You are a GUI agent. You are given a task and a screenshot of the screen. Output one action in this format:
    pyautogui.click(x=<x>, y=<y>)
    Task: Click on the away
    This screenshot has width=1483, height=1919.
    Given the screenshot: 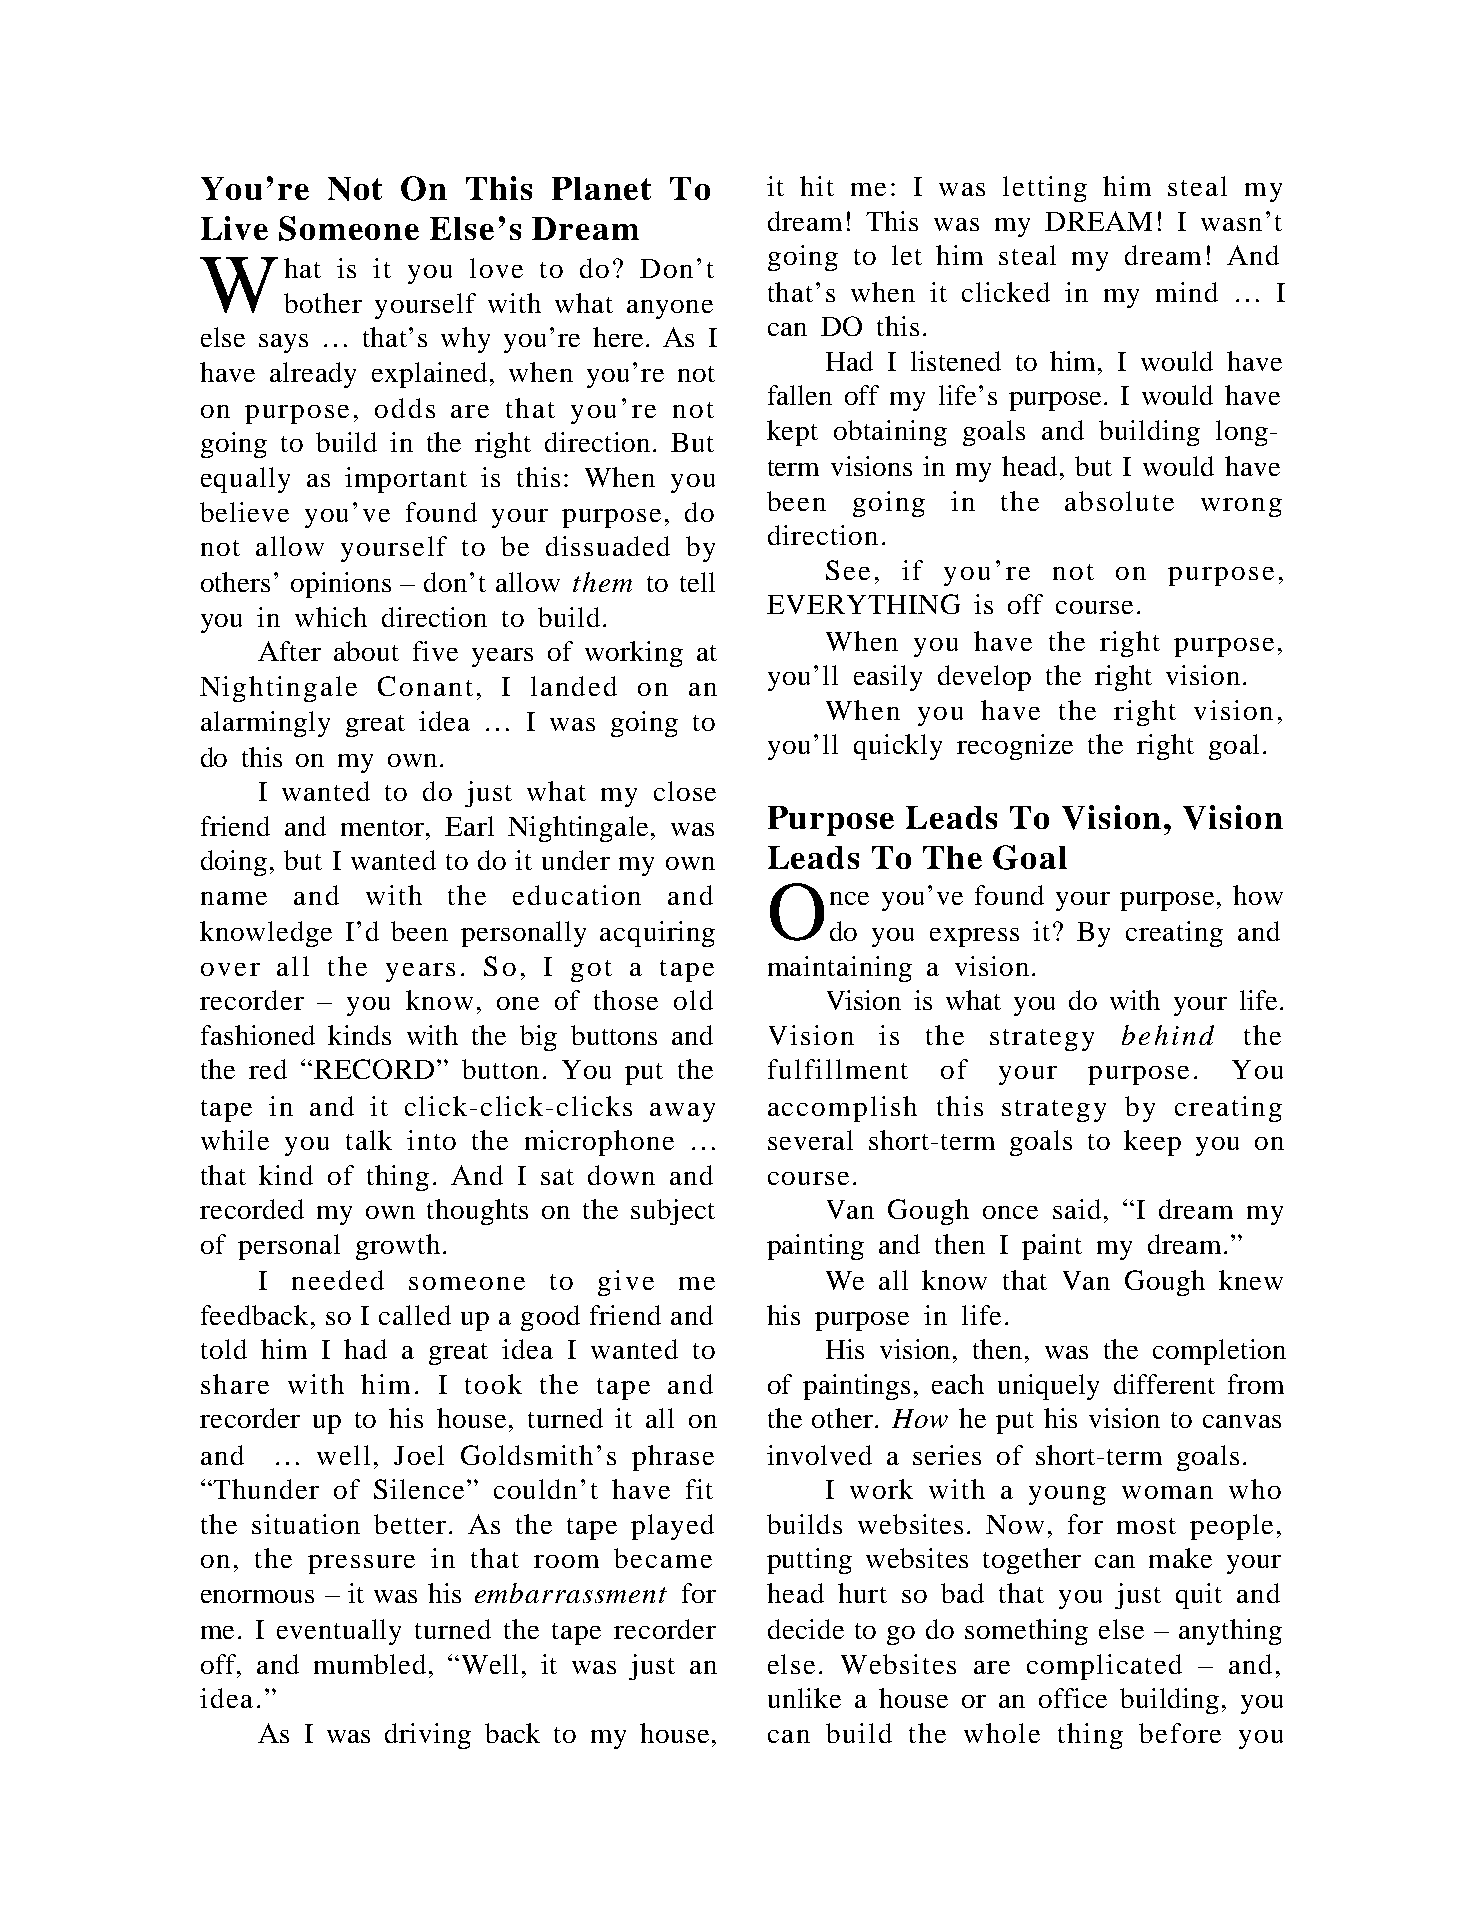 What is the action you would take?
    pyautogui.click(x=682, y=1112)
